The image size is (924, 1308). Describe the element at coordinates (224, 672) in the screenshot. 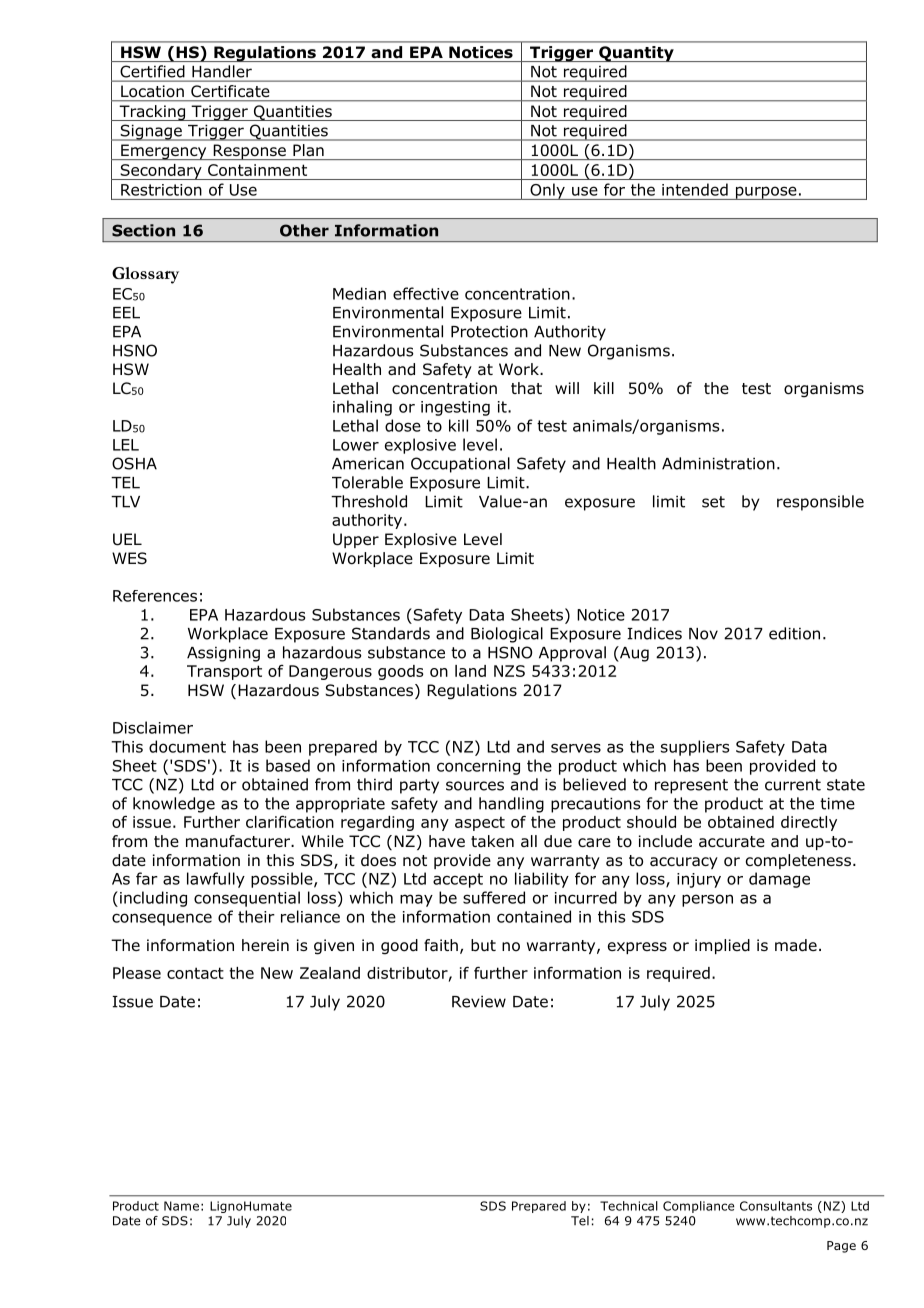

I see `Transport` at that location.
